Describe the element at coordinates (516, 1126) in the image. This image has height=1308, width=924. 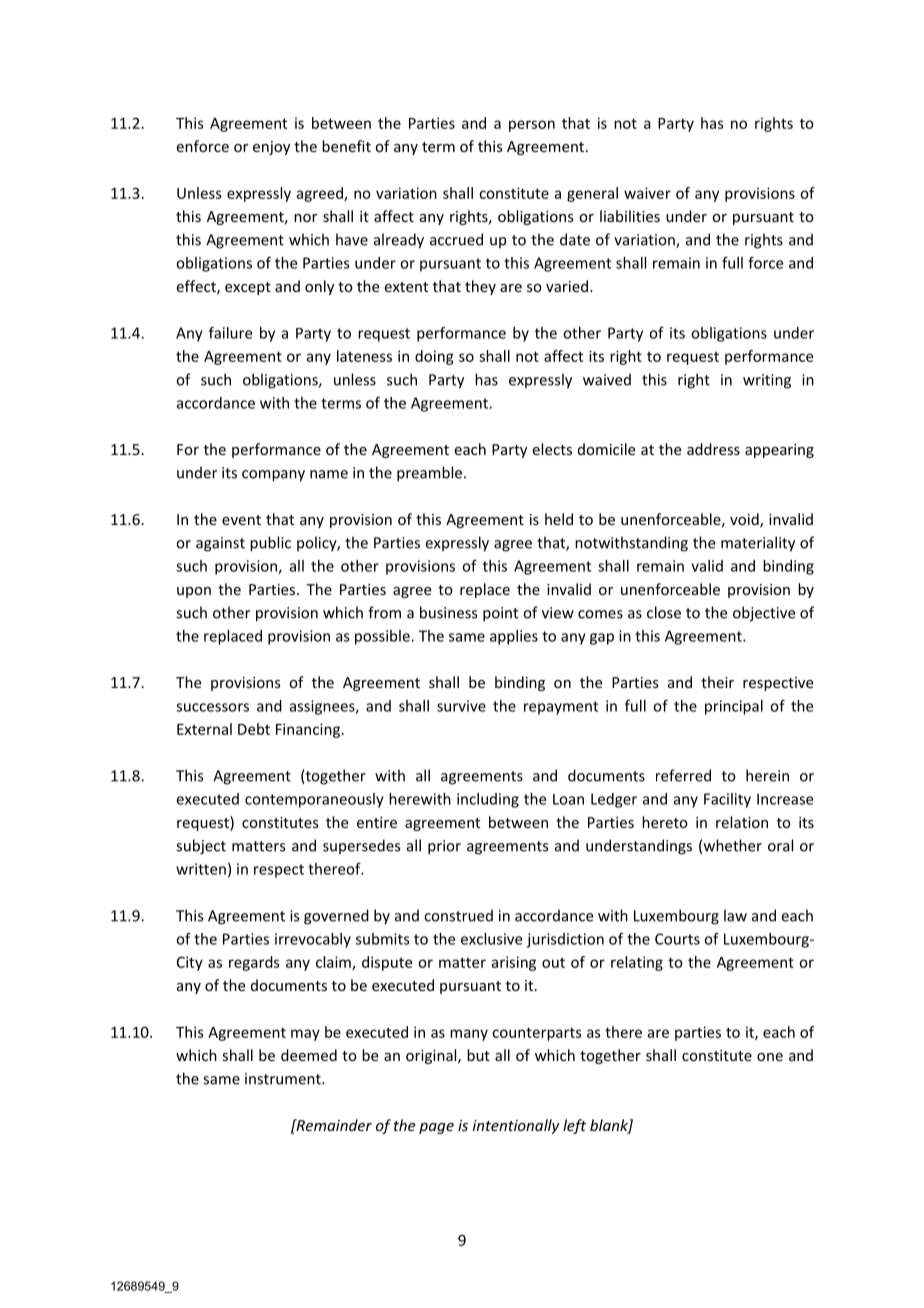
I see `intentionally` at that location.
